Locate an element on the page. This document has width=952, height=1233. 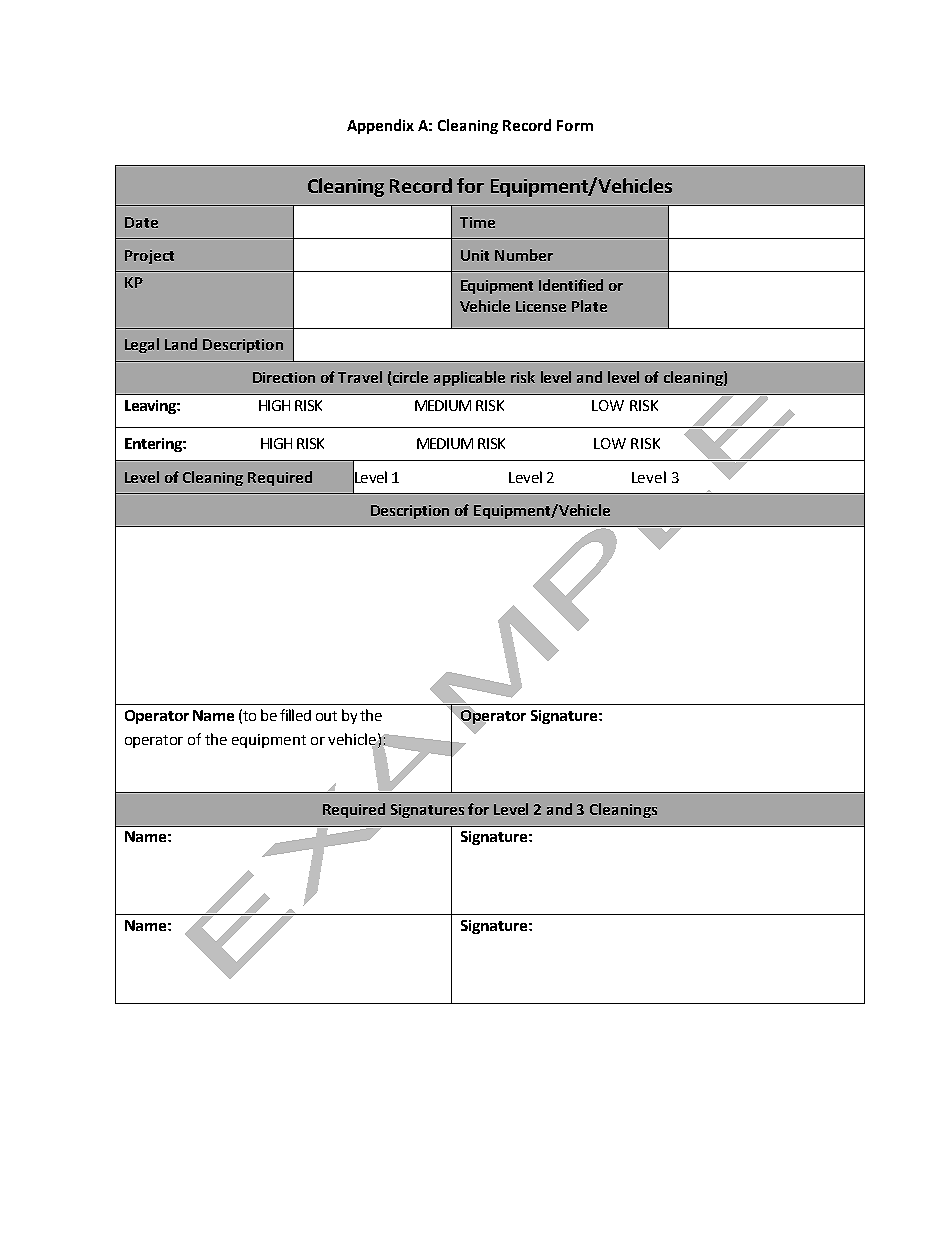
applicable is located at coordinates (469, 378).
